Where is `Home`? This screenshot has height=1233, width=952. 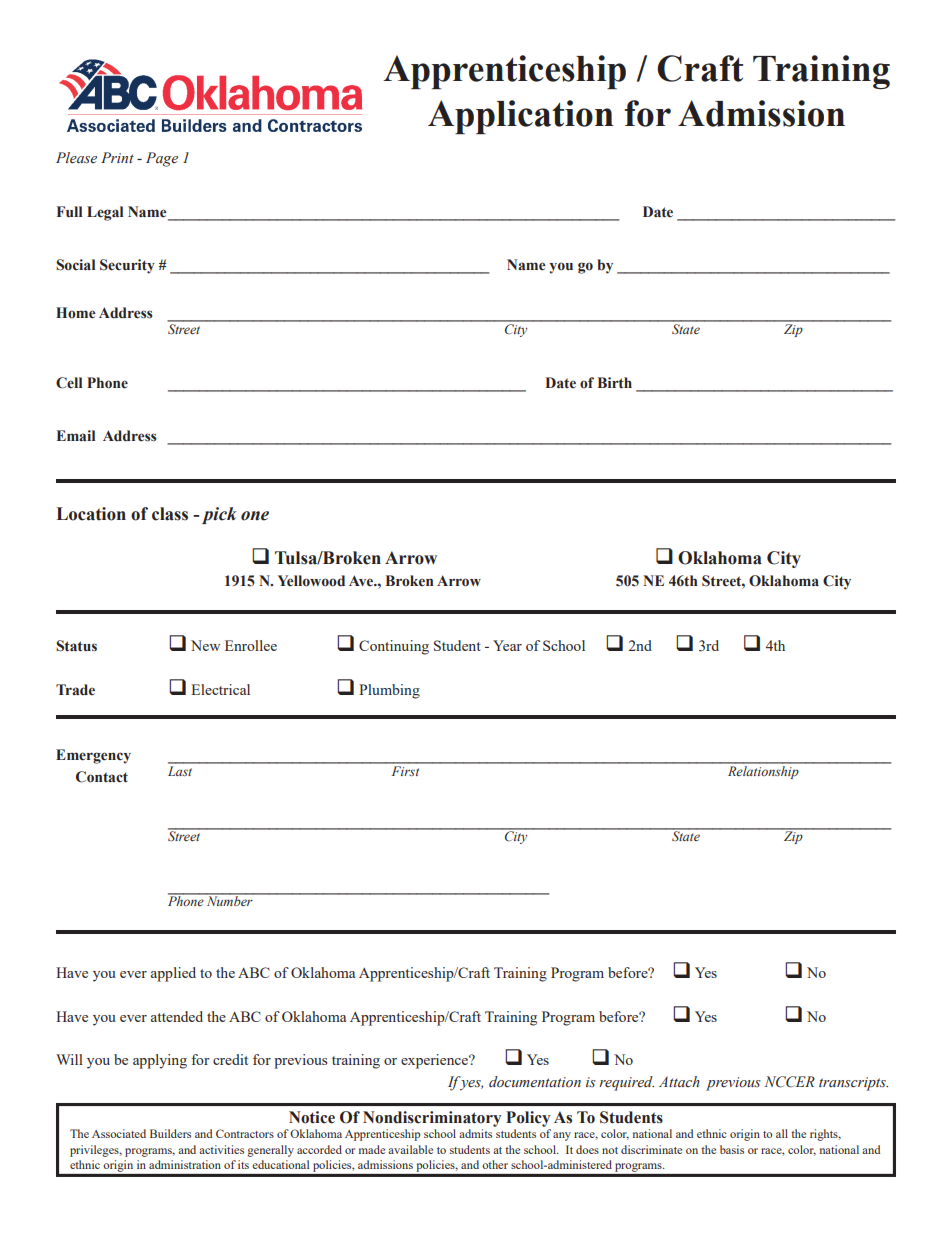 Home is located at coordinates (76, 313).
